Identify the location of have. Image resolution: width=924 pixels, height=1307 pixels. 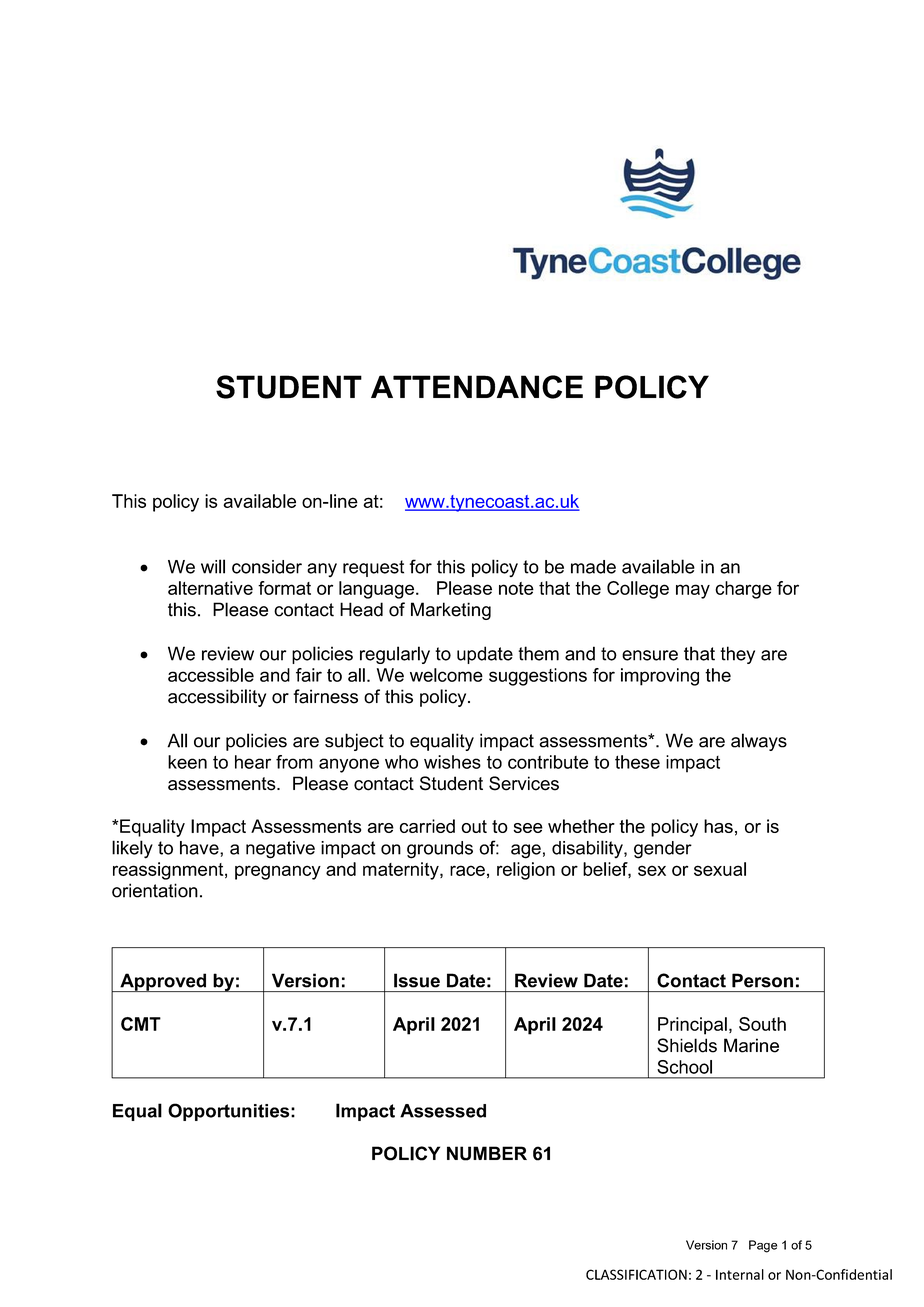
(200, 848).
